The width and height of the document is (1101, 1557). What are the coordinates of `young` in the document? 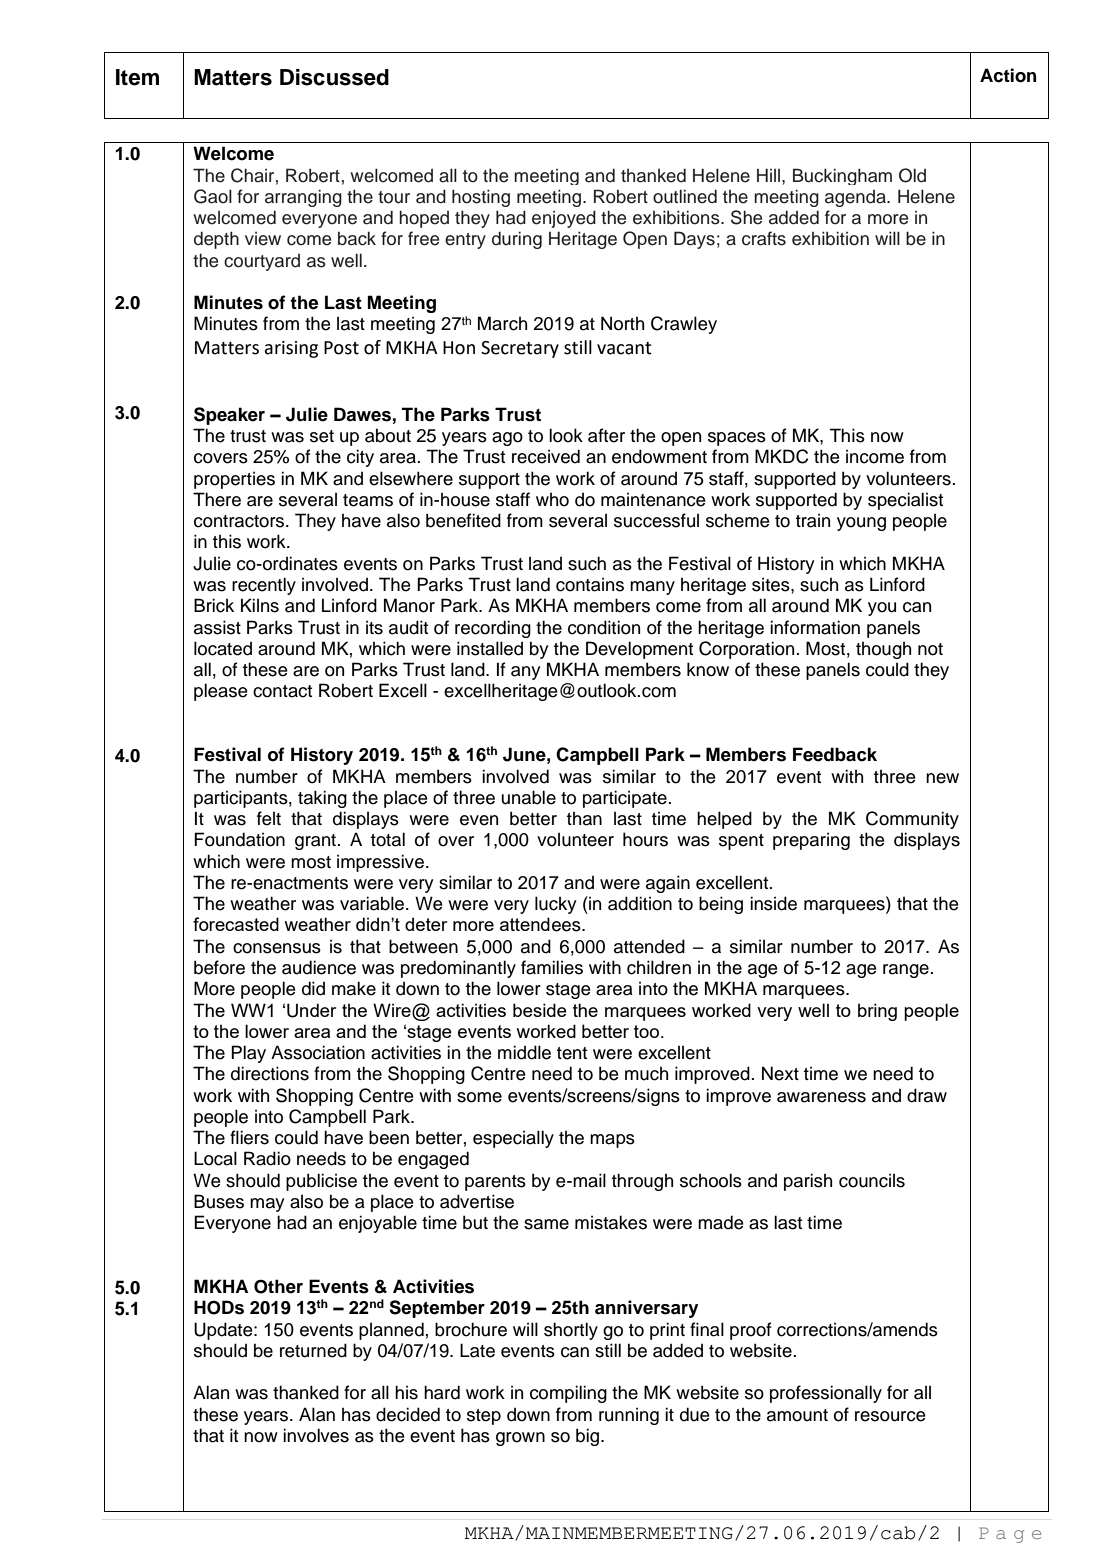 It's located at (861, 524).
